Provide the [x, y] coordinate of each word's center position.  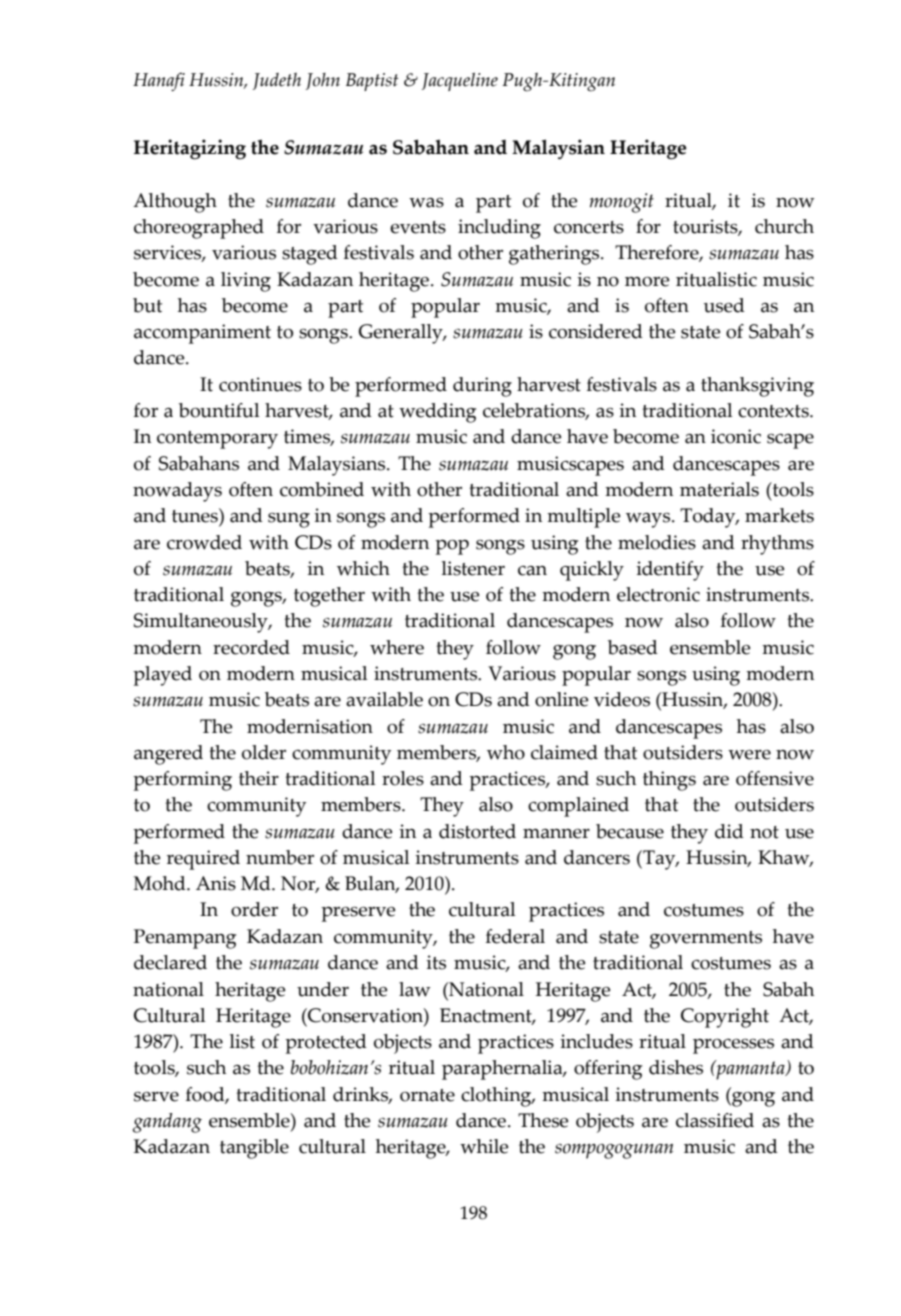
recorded [251, 647]
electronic [658, 594]
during [482, 387]
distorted [477, 831]
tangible [254, 1149]
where [397, 647]
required [203, 860]
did [729, 831]
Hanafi [159, 81]
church [784, 226]
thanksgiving [757, 387]
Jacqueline [459, 82]
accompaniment [202, 334]
